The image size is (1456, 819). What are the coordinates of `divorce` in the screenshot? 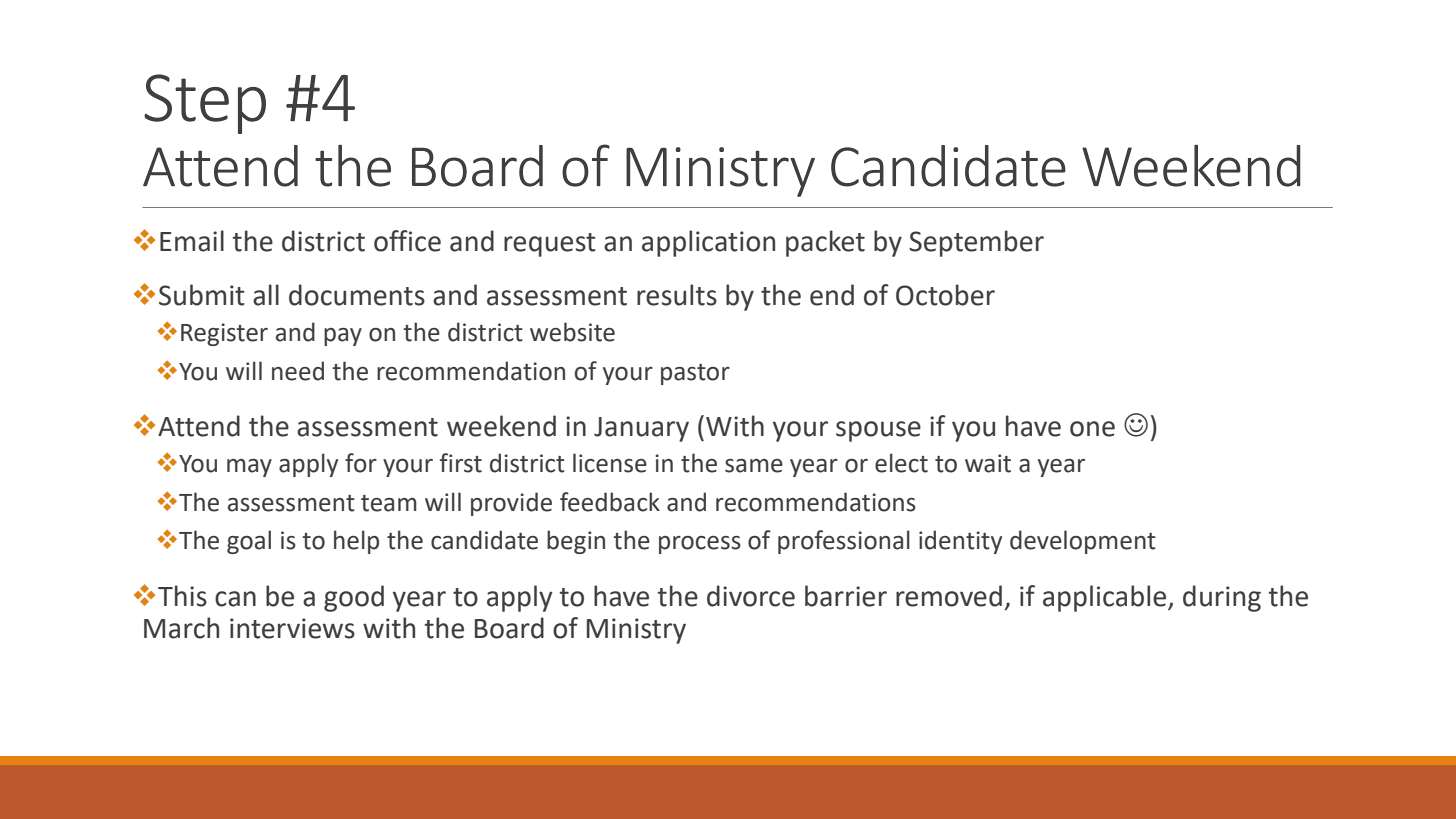 It's located at (751, 596).
